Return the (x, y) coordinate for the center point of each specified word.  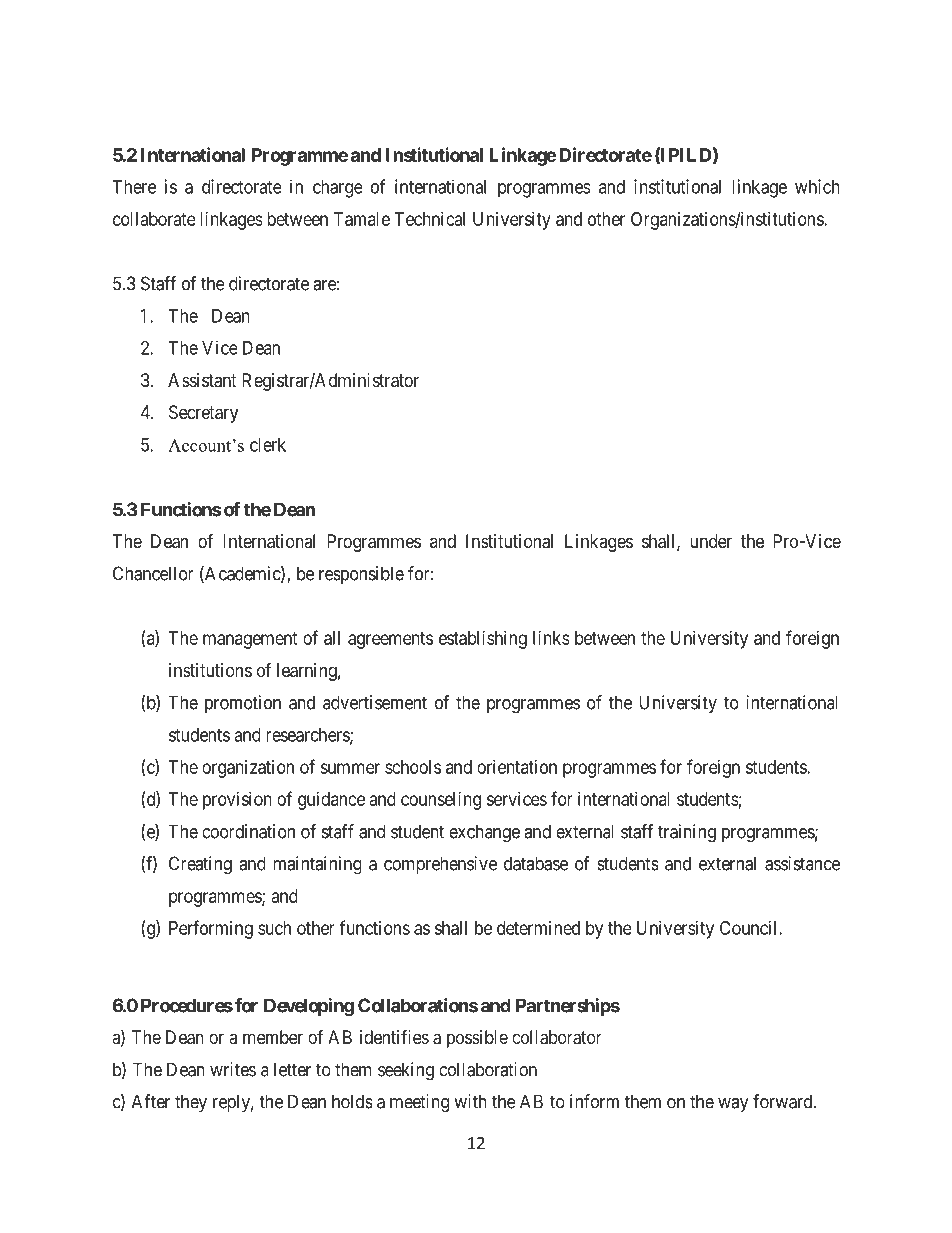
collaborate (154, 219)
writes (233, 1069)
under (711, 541)
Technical (429, 219)
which (817, 186)
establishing (483, 640)
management (250, 640)
